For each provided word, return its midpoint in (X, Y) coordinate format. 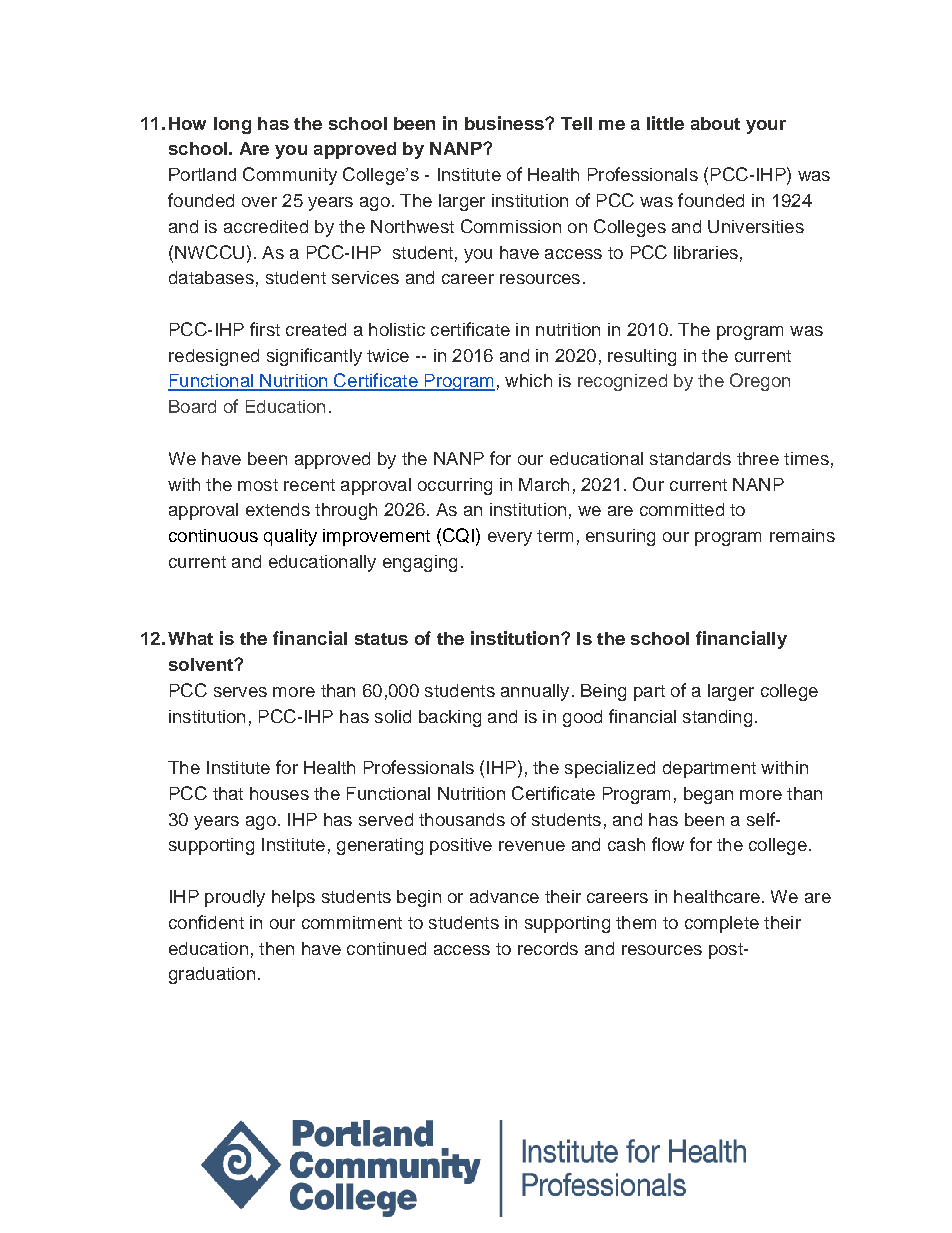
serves (240, 692)
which (528, 380)
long (232, 125)
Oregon (760, 382)
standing (717, 718)
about (715, 123)
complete (722, 924)
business (505, 123)
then (276, 948)
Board (192, 406)
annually (535, 692)
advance (504, 896)
